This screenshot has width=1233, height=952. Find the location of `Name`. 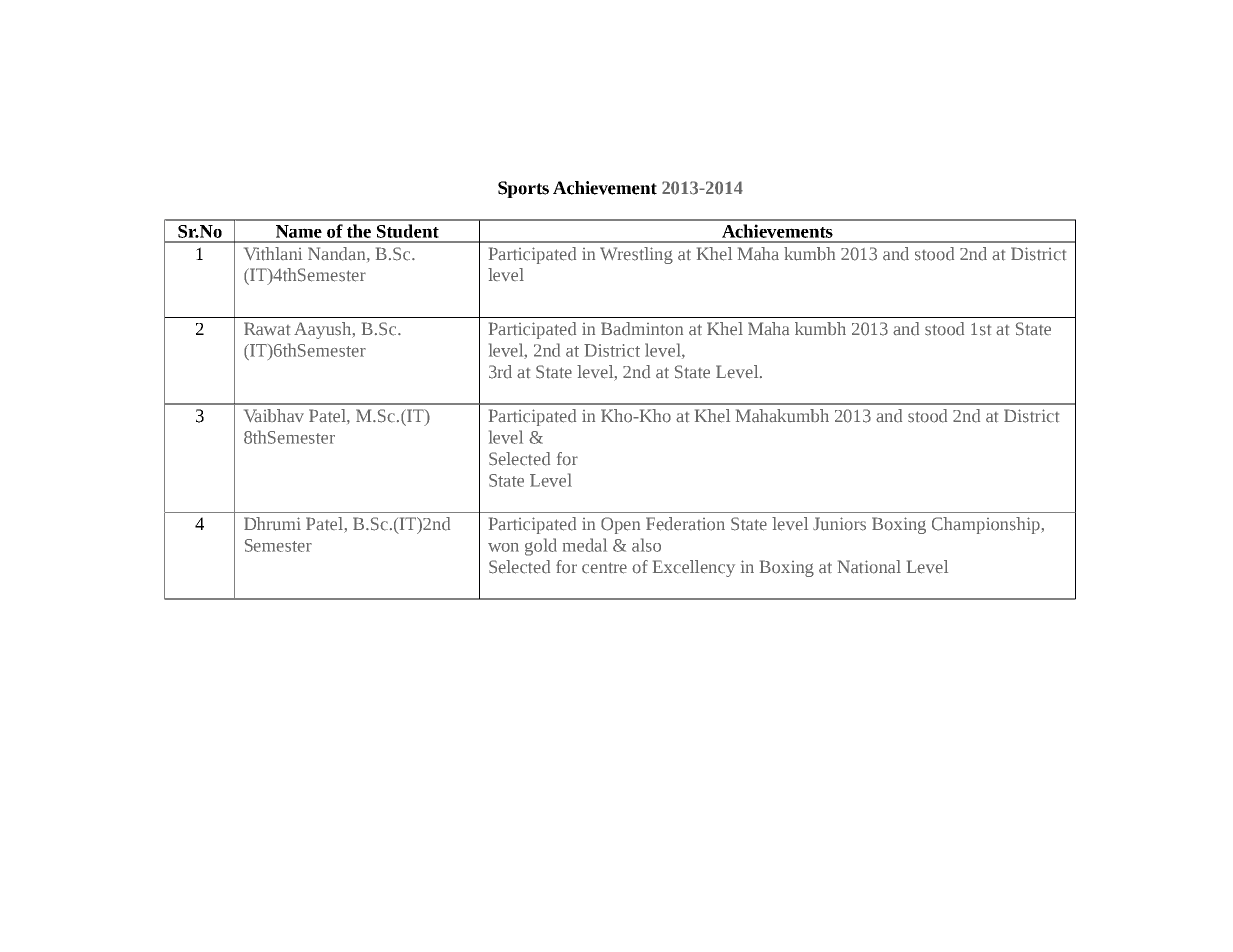

Name is located at coordinates (299, 231).
